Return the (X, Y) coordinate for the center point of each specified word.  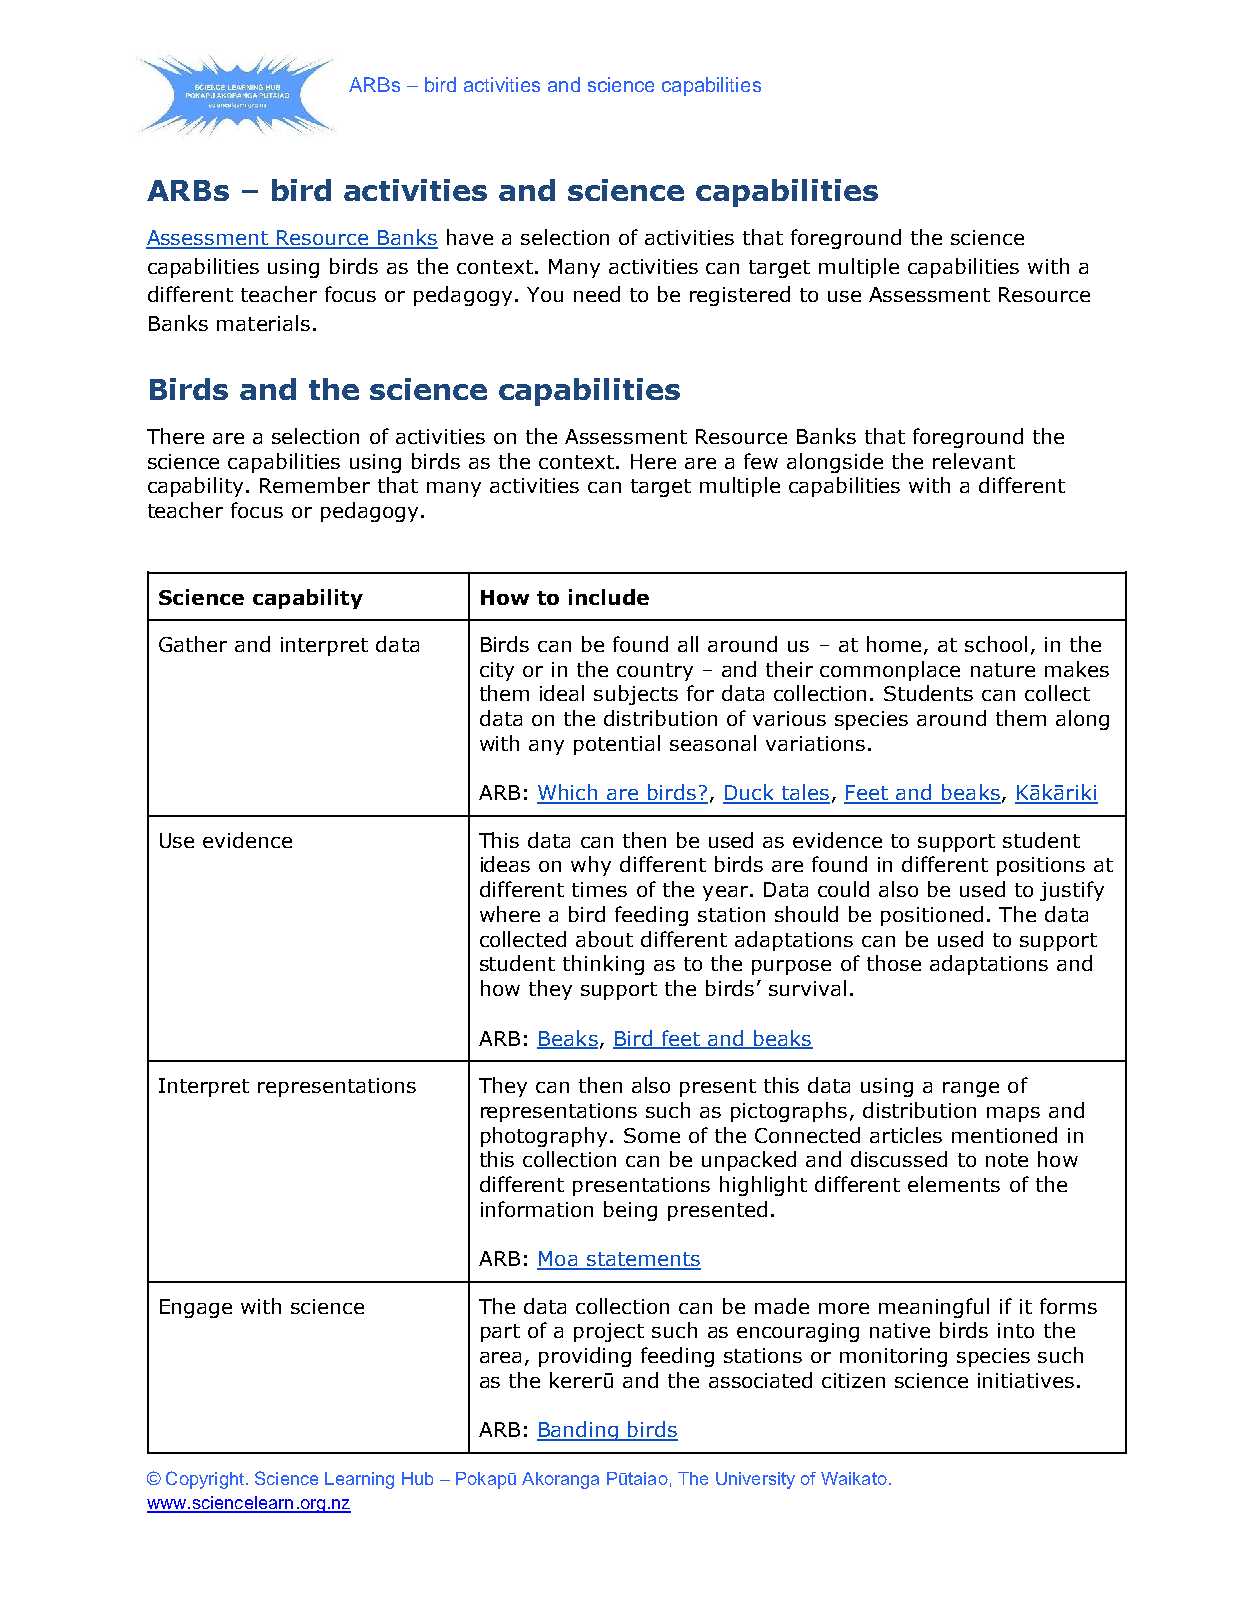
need (597, 294)
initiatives (1026, 1380)
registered (740, 296)
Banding (579, 1431)
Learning (359, 1480)
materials (263, 323)
